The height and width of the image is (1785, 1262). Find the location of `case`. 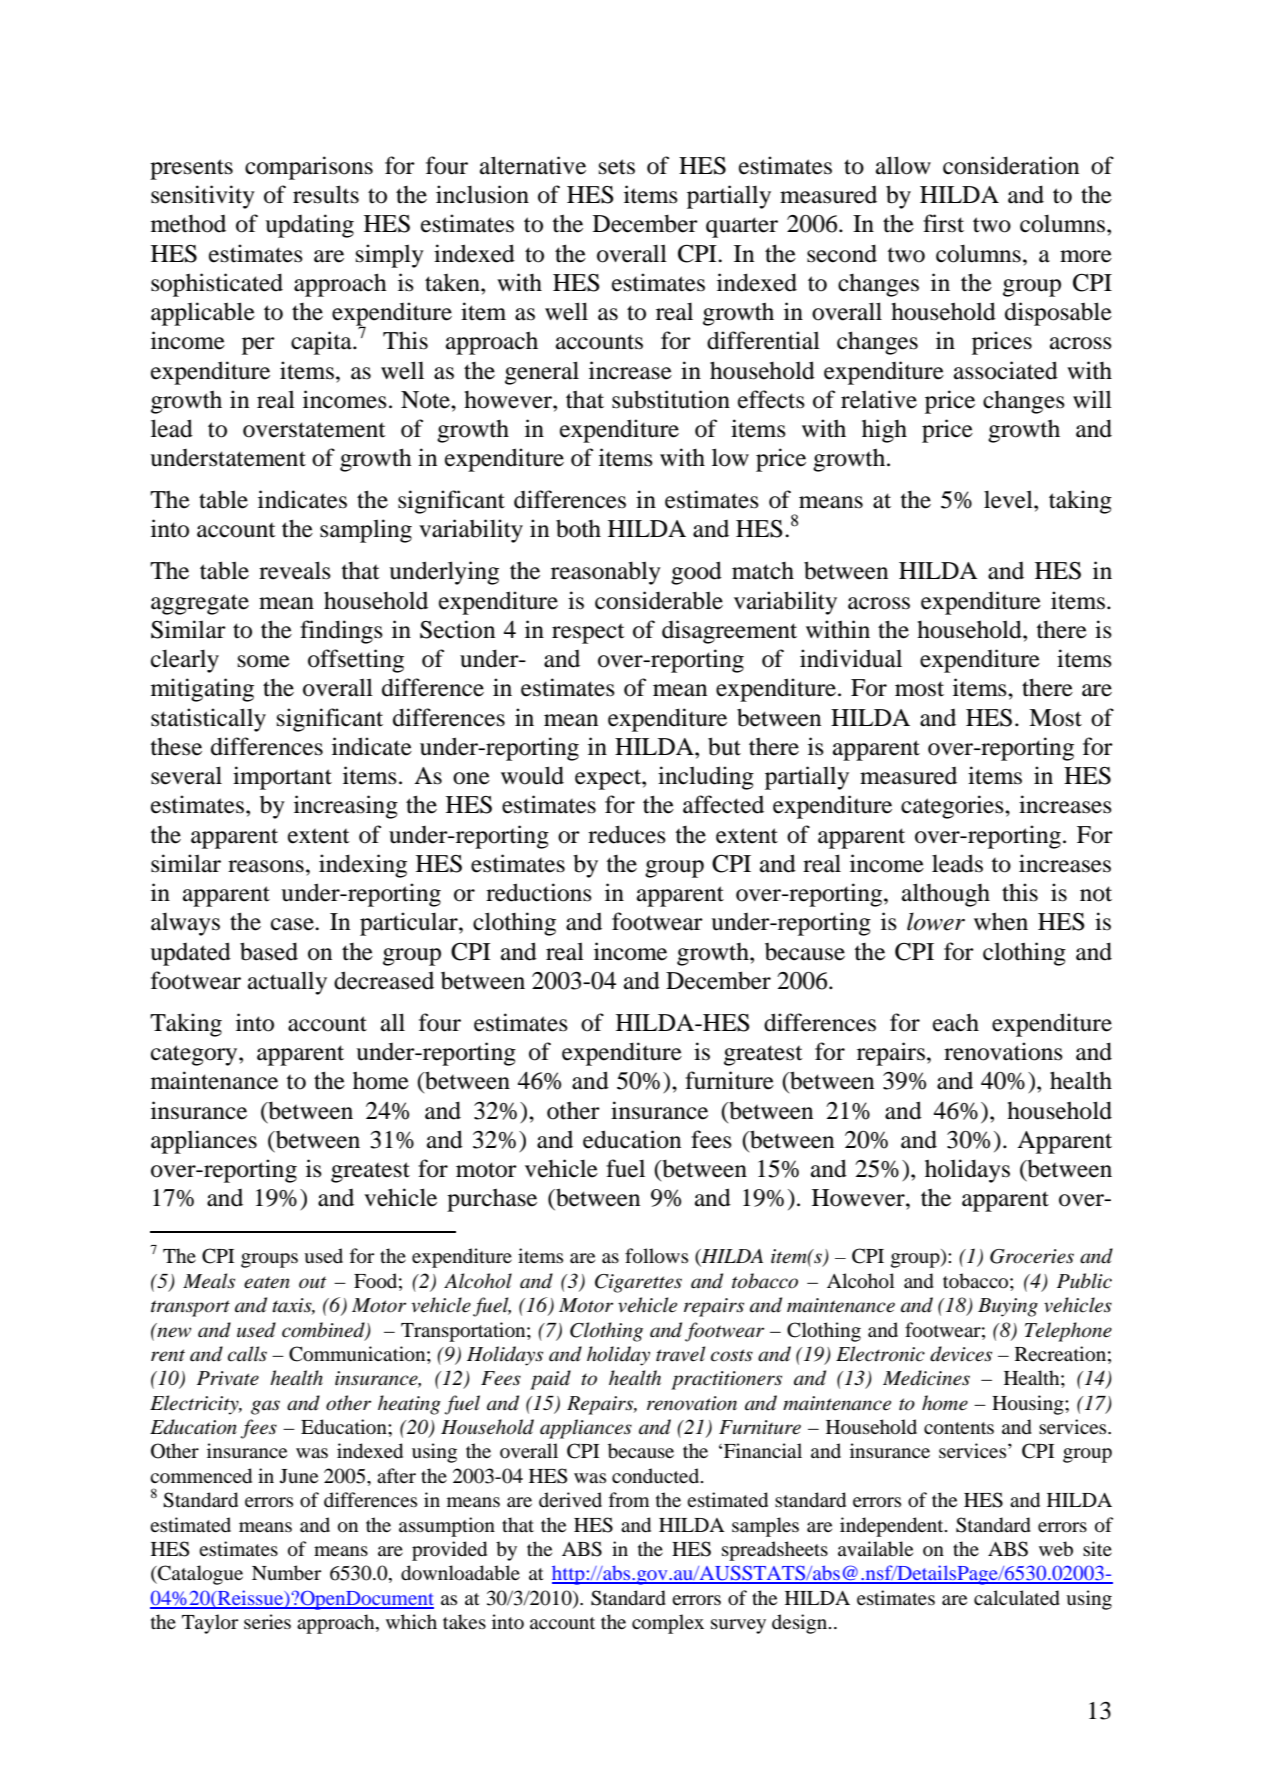

case is located at coordinates (293, 924).
